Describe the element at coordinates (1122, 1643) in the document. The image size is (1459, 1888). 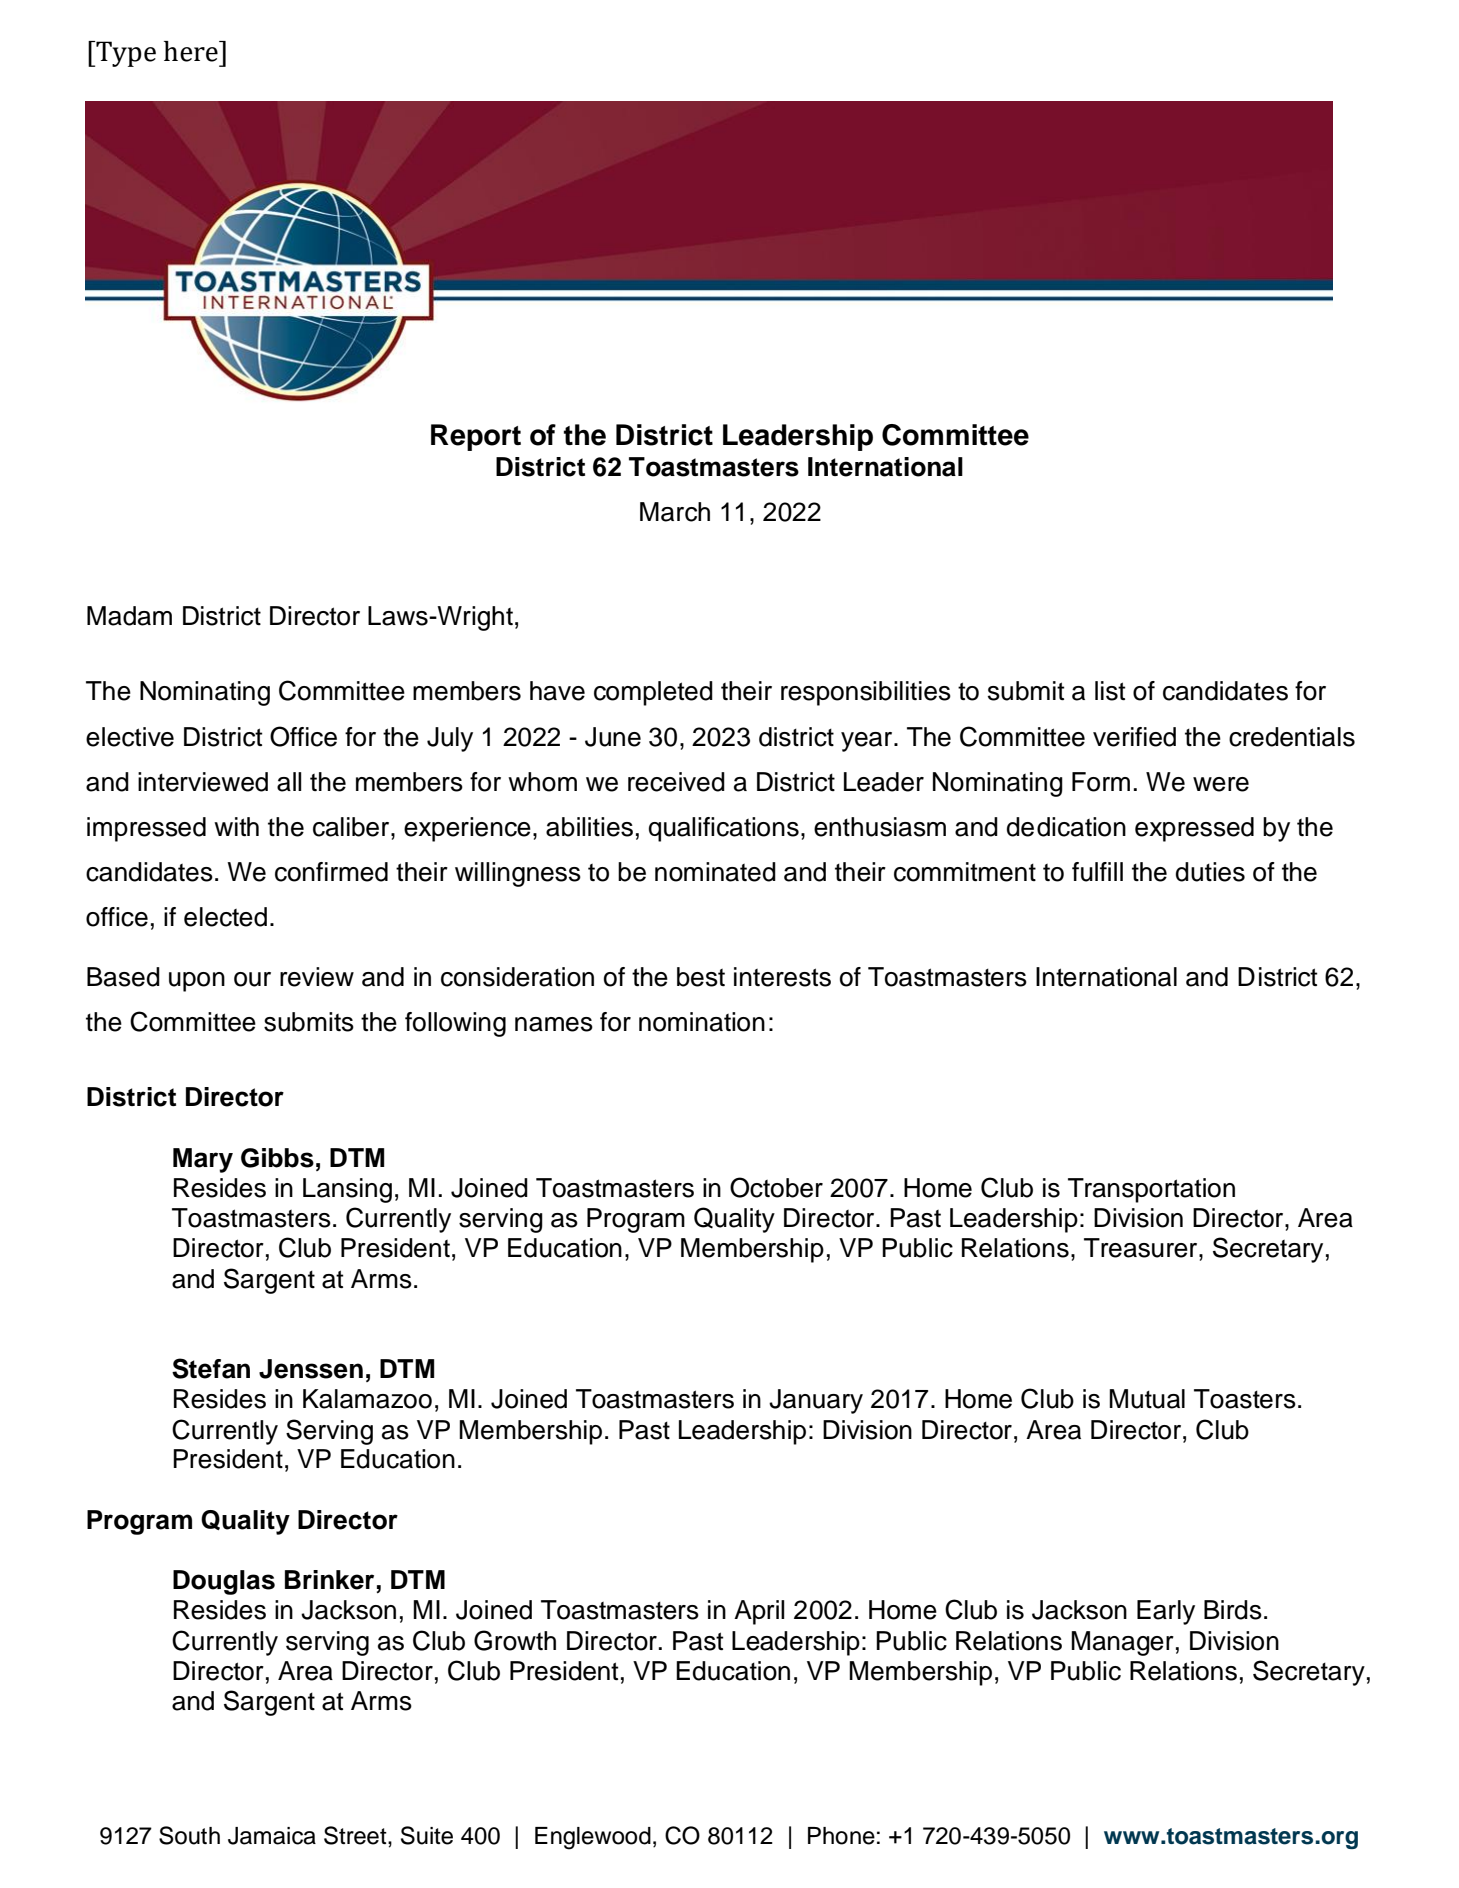
I see `Manager` at that location.
